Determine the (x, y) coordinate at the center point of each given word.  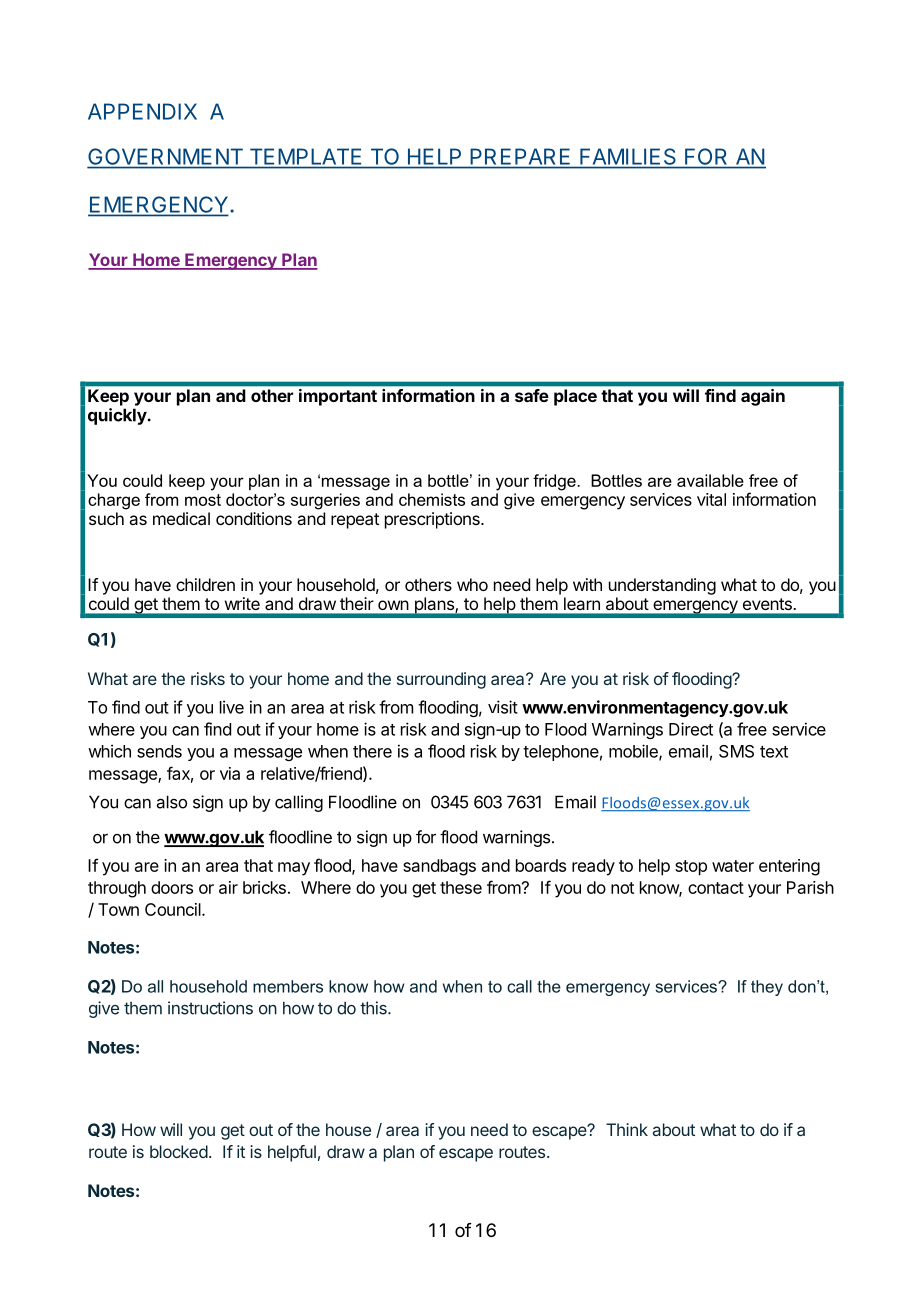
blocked (179, 1151)
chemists (432, 499)
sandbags (439, 867)
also (172, 802)
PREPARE (520, 157)
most (203, 500)
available (710, 480)
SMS (736, 751)
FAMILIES (627, 156)
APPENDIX (142, 111)
